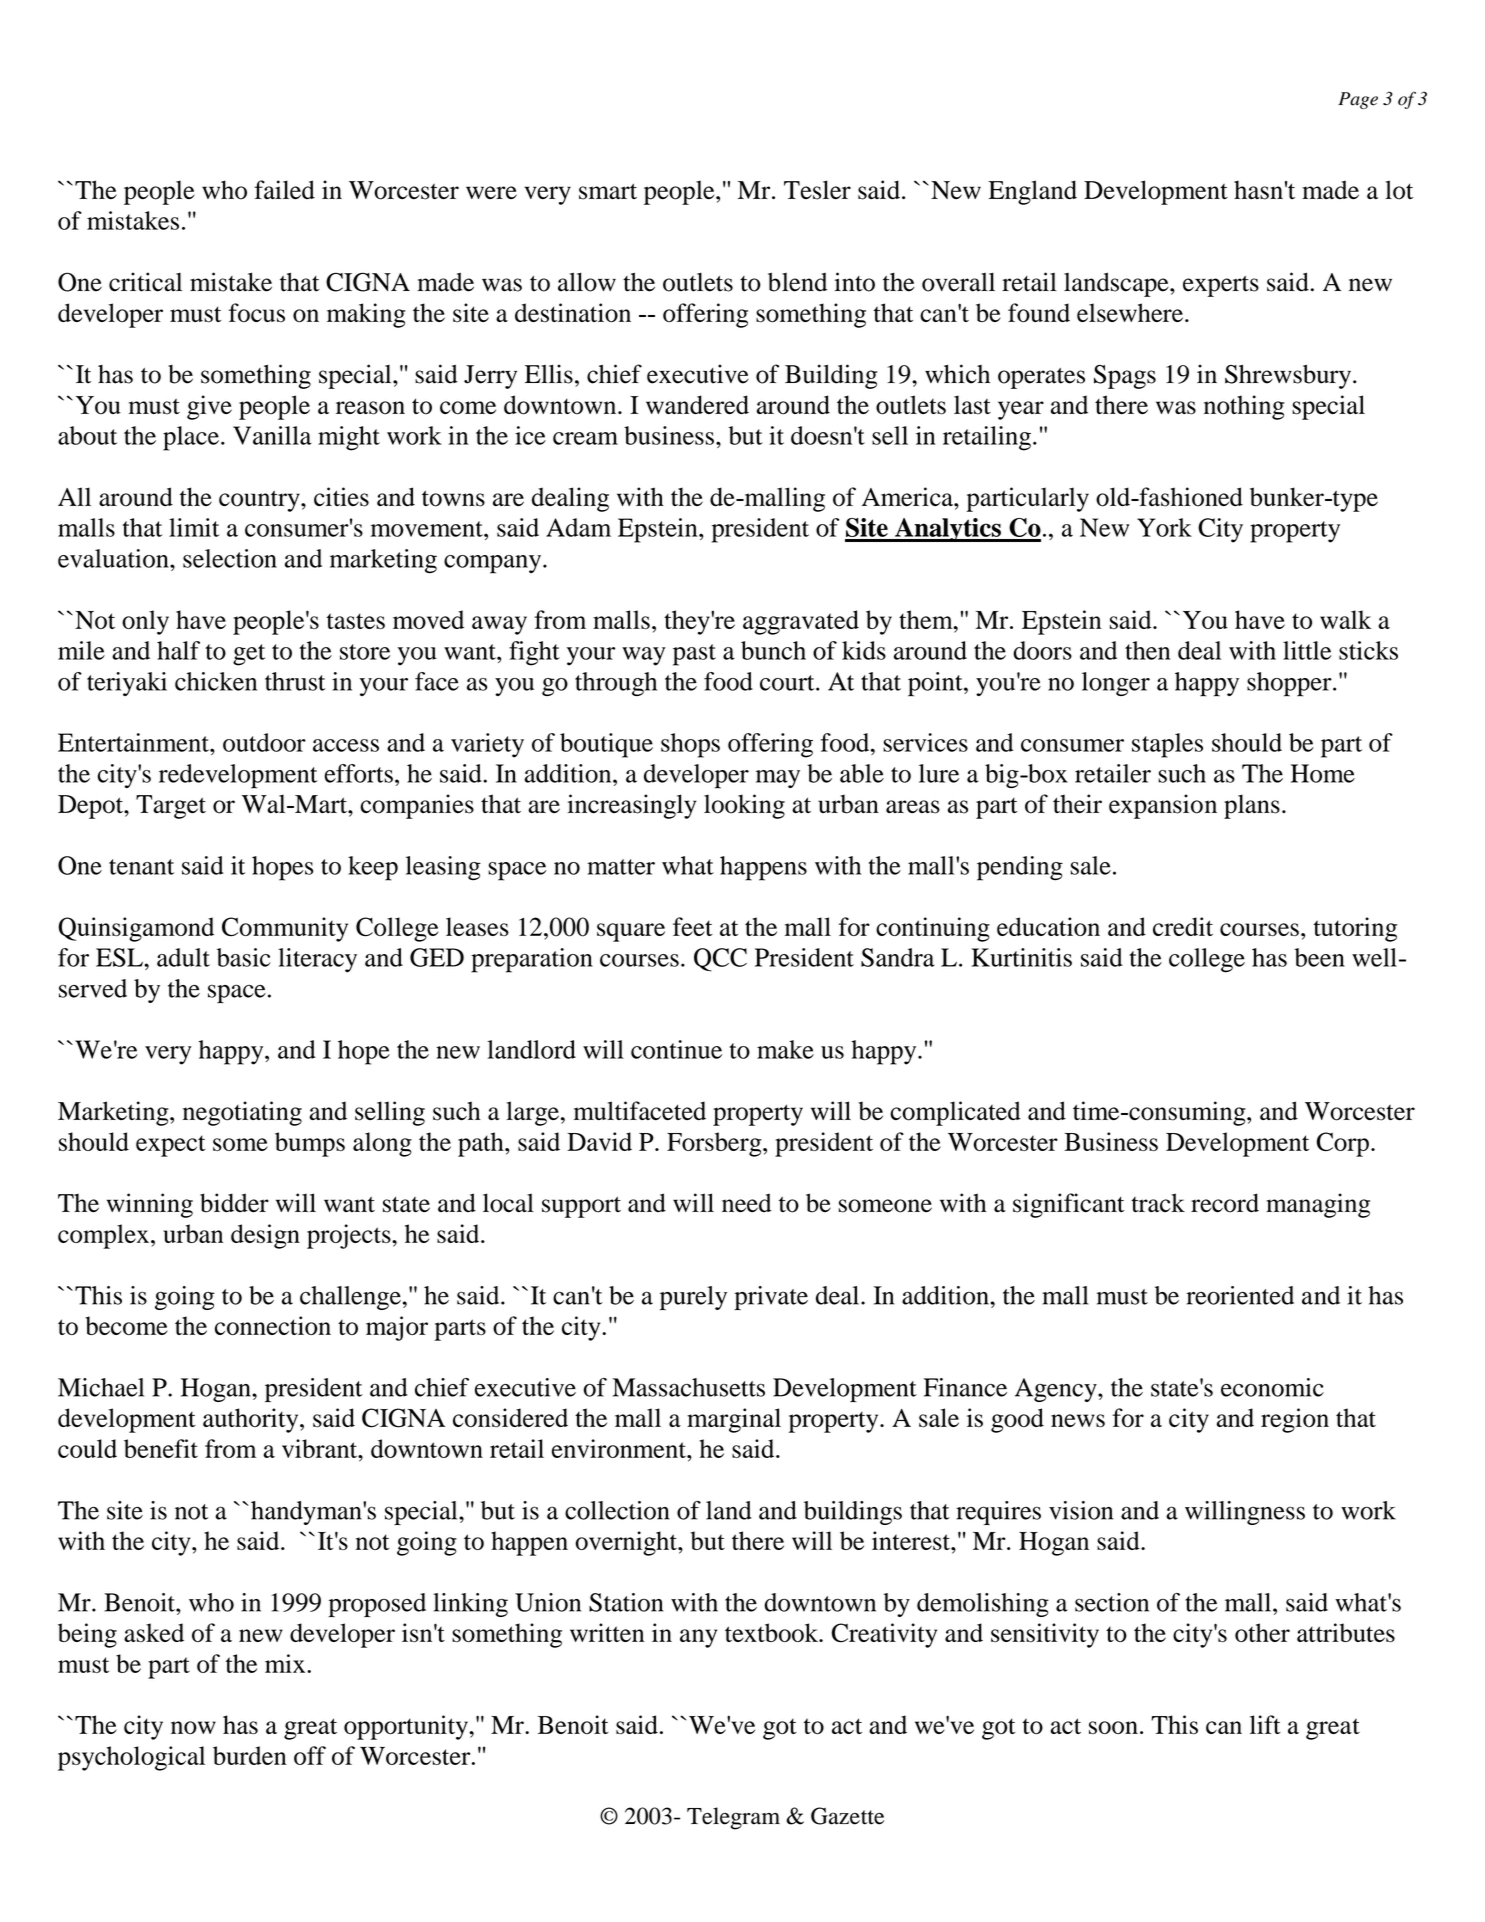 The height and width of the image is (1922, 1485). What do you see at coordinates (744, 806) in the image?
I see `looking` at bounding box center [744, 806].
